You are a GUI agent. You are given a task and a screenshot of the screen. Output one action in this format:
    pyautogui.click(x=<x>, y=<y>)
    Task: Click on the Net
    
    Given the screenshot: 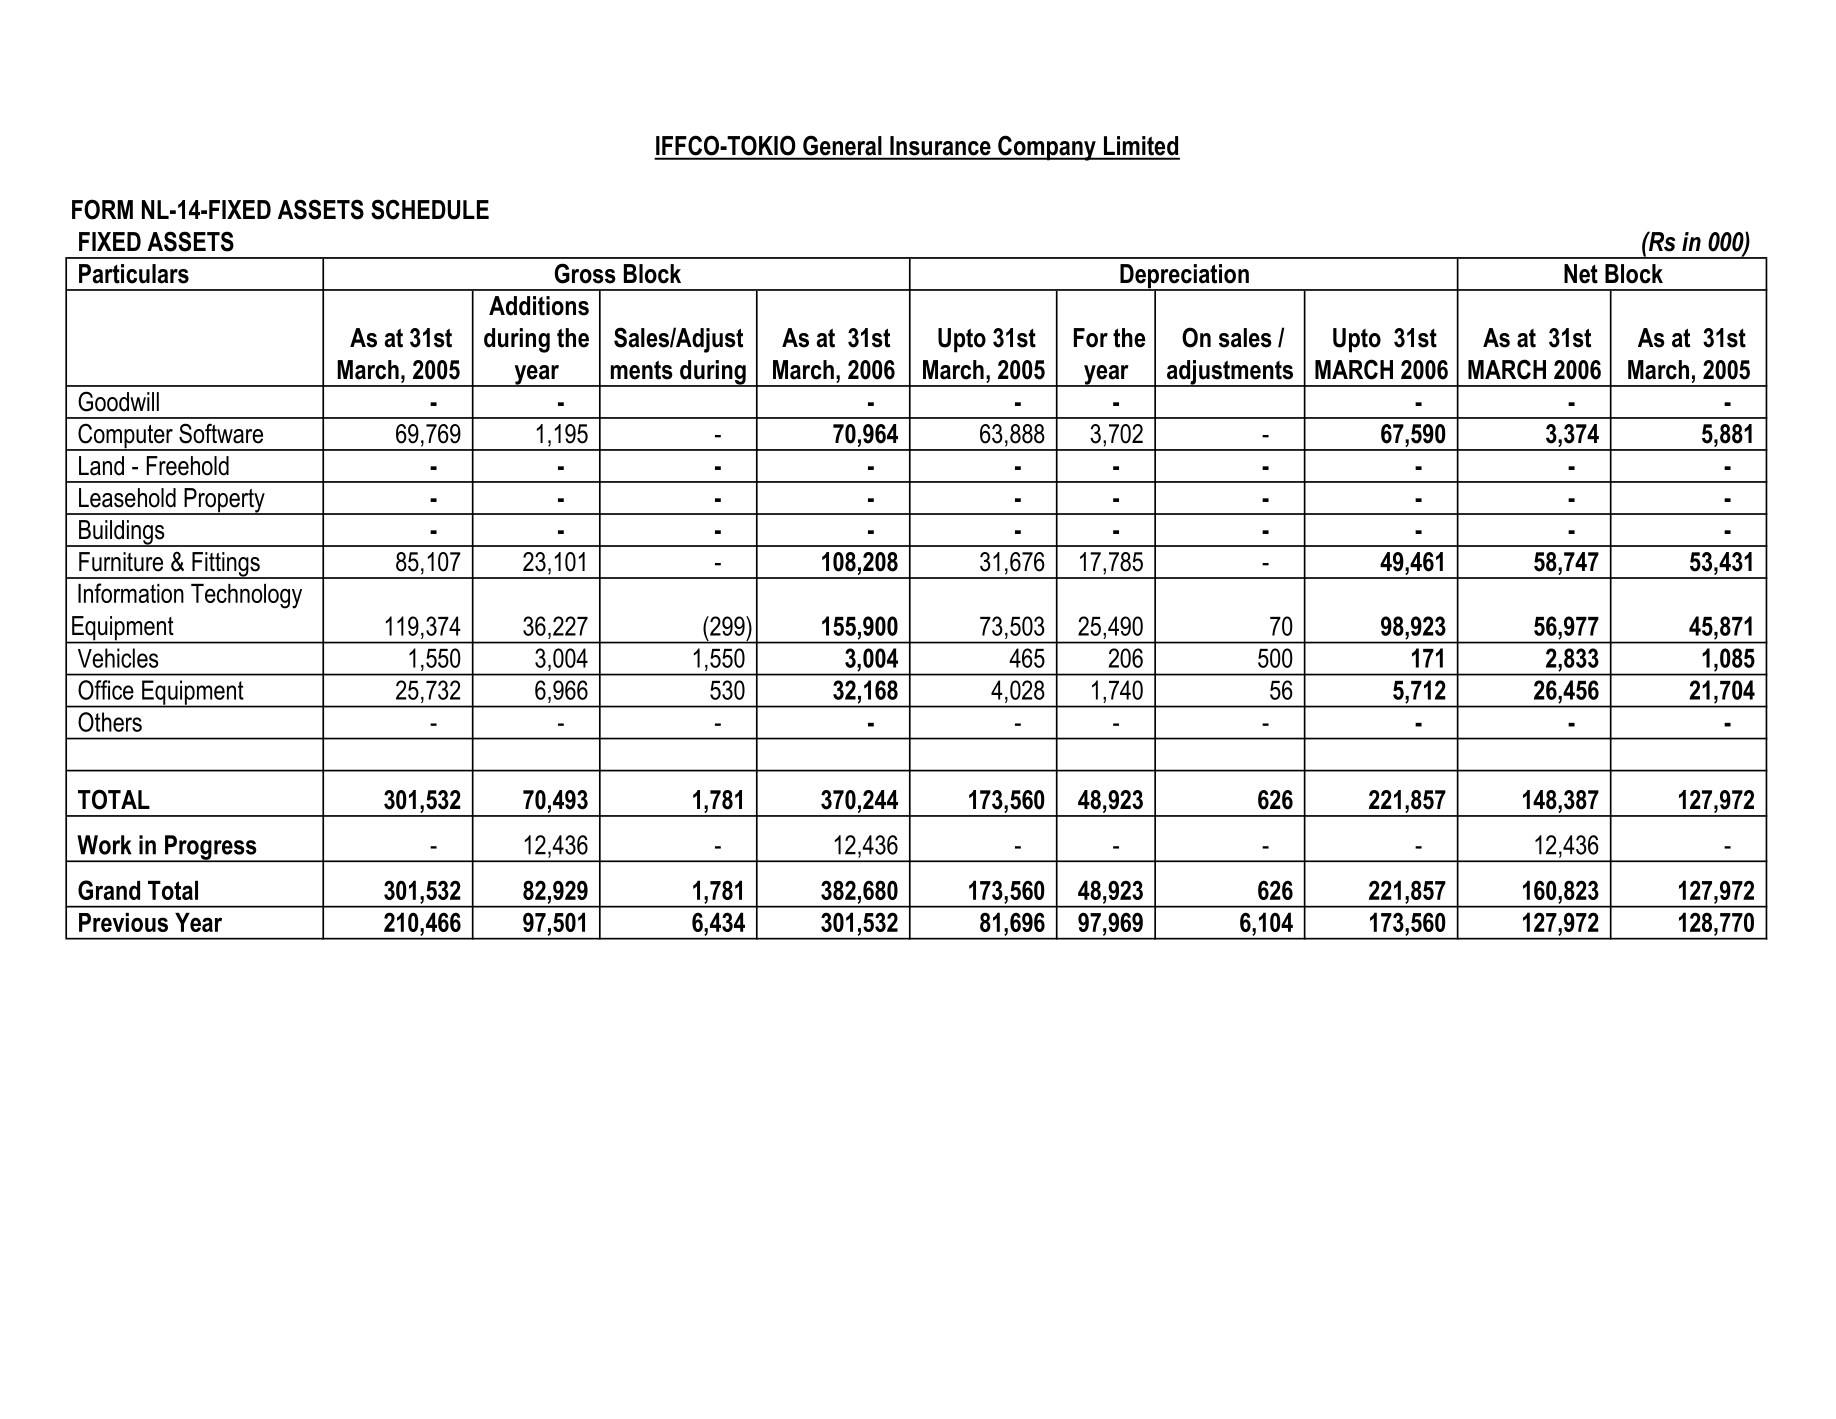 What is the action you would take?
    pyautogui.click(x=1581, y=274)
